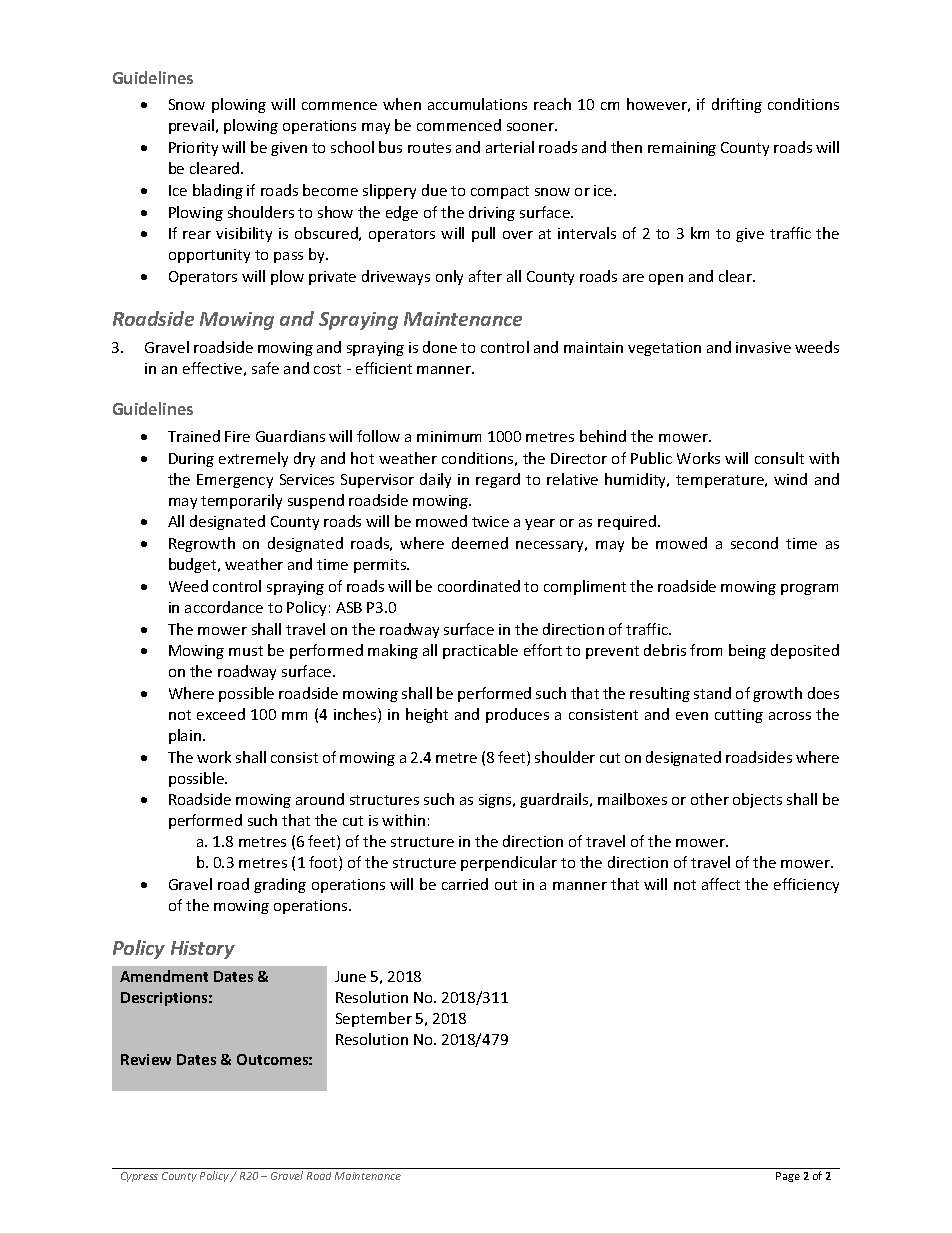 The height and width of the screenshot is (1233, 952). Describe the element at coordinates (509, 863) in the screenshot. I see `perpendicular` at that location.
